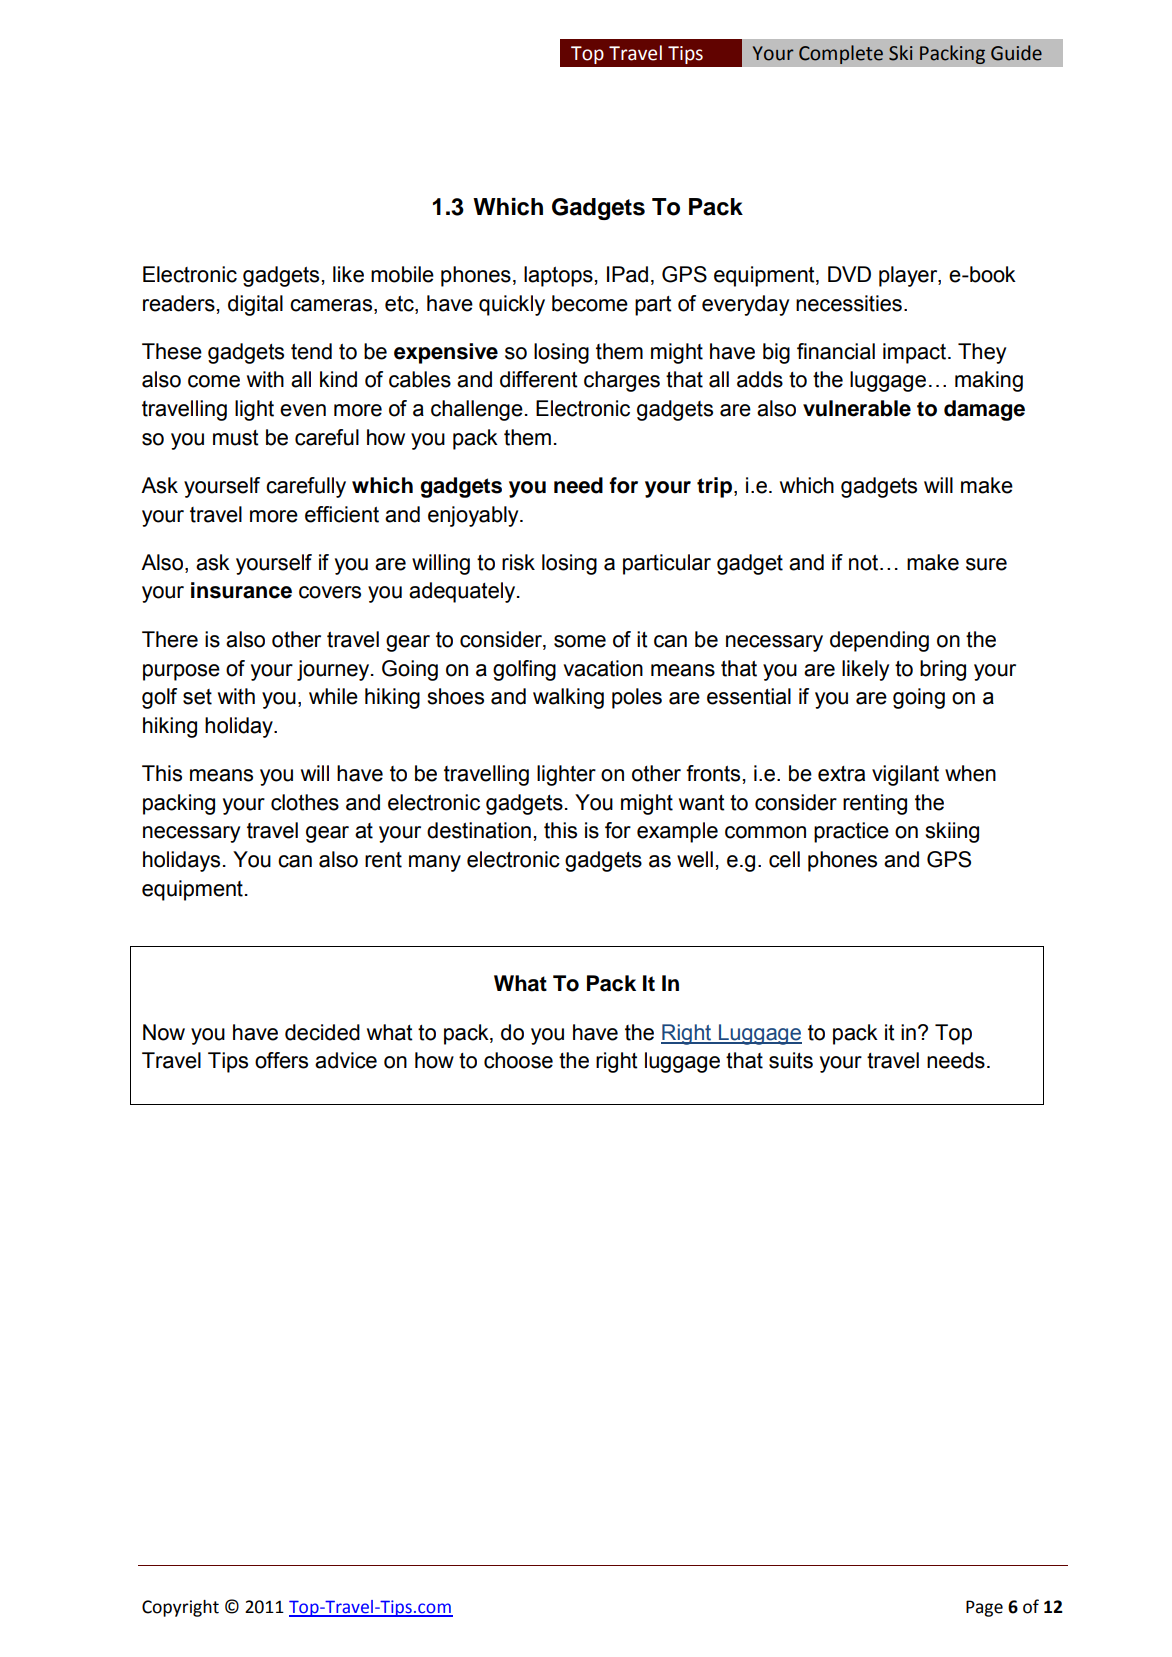 This document has width=1172, height=1657. I want to click on Complete, so click(841, 54).
